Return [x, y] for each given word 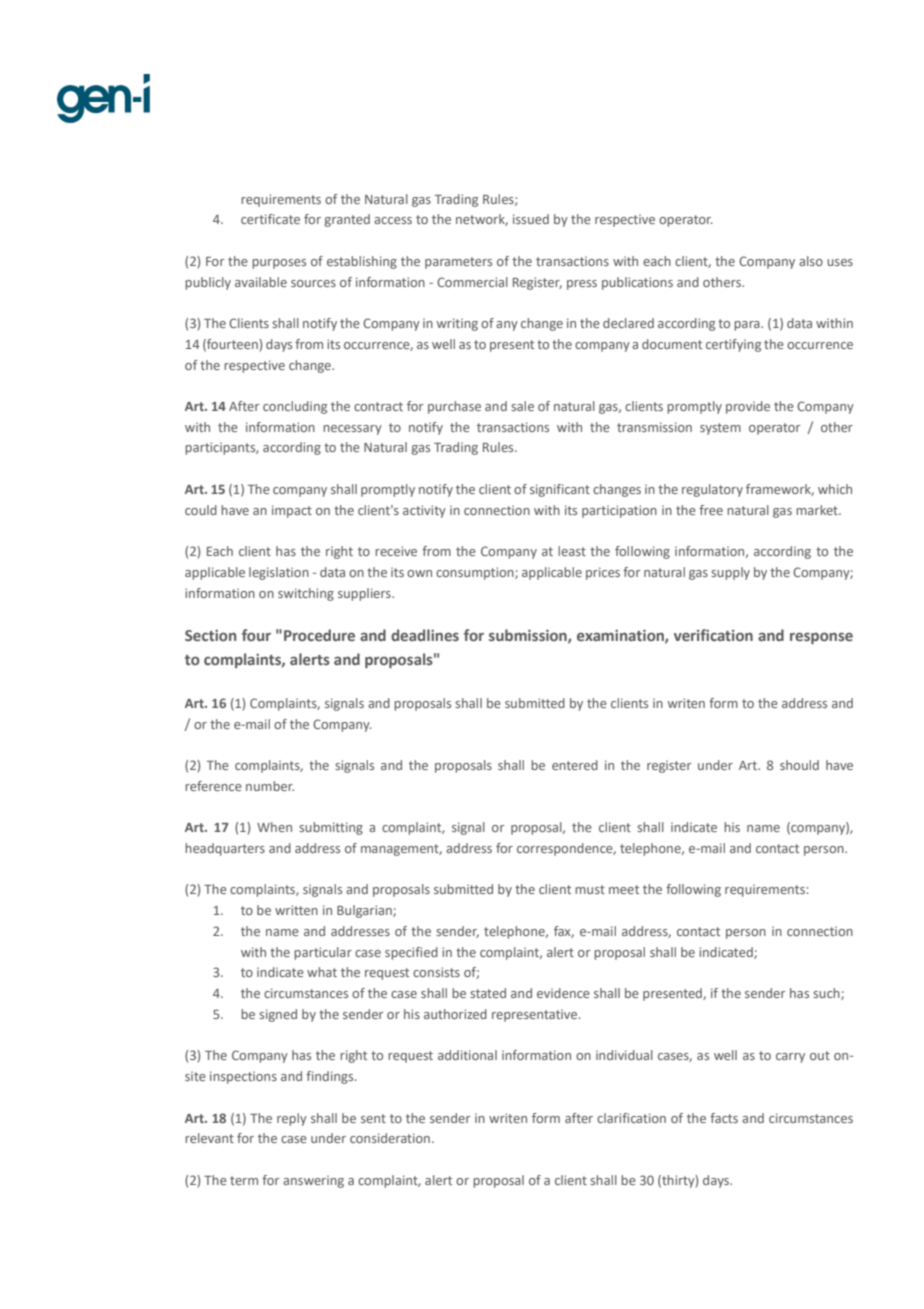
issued [531, 219]
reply [292, 1119]
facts [724, 1118]
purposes [279, 264]
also [811, 261]
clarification [631, 1118]
